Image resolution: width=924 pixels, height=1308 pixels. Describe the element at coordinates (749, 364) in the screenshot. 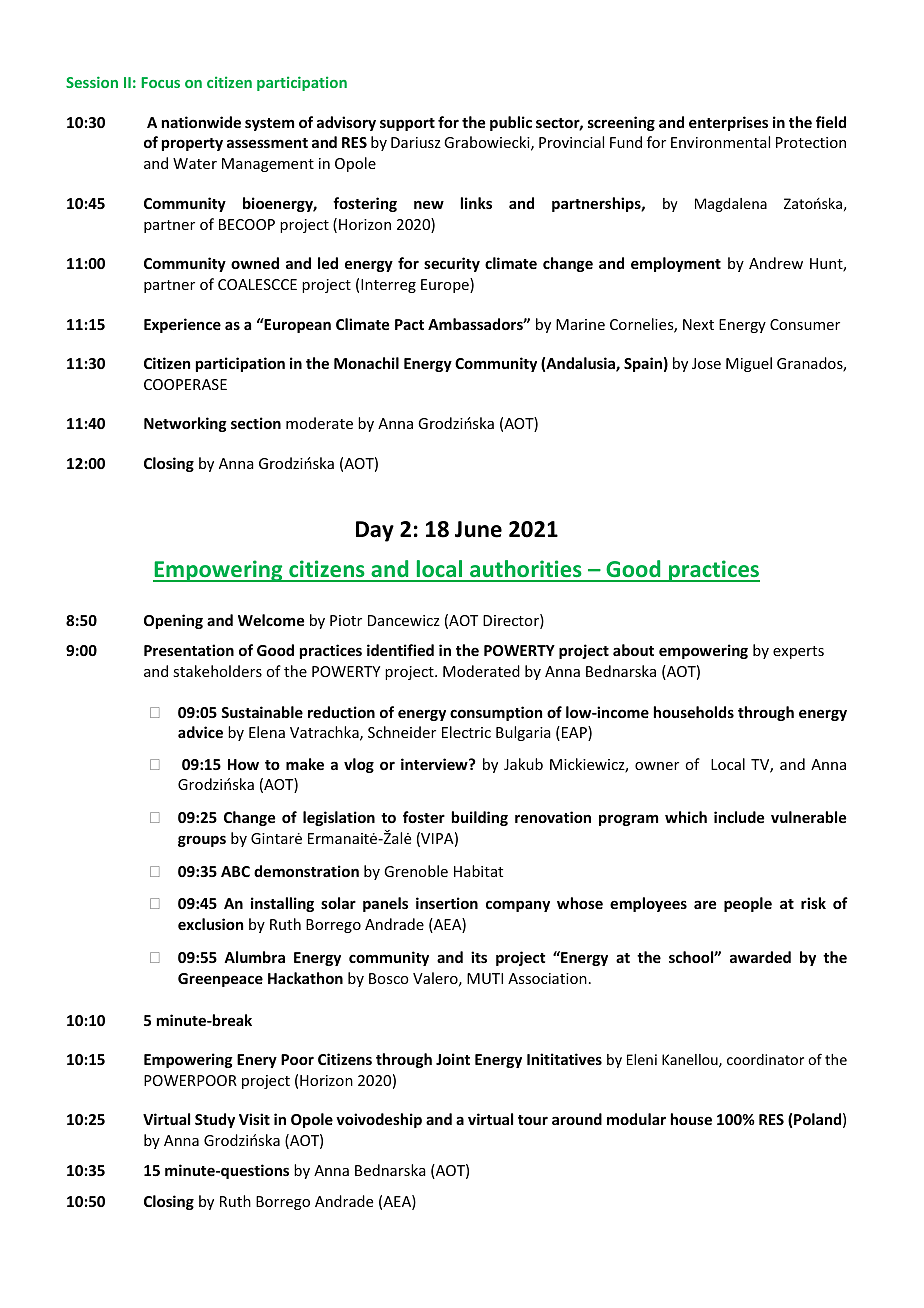

I see `Miguel` at that location.
